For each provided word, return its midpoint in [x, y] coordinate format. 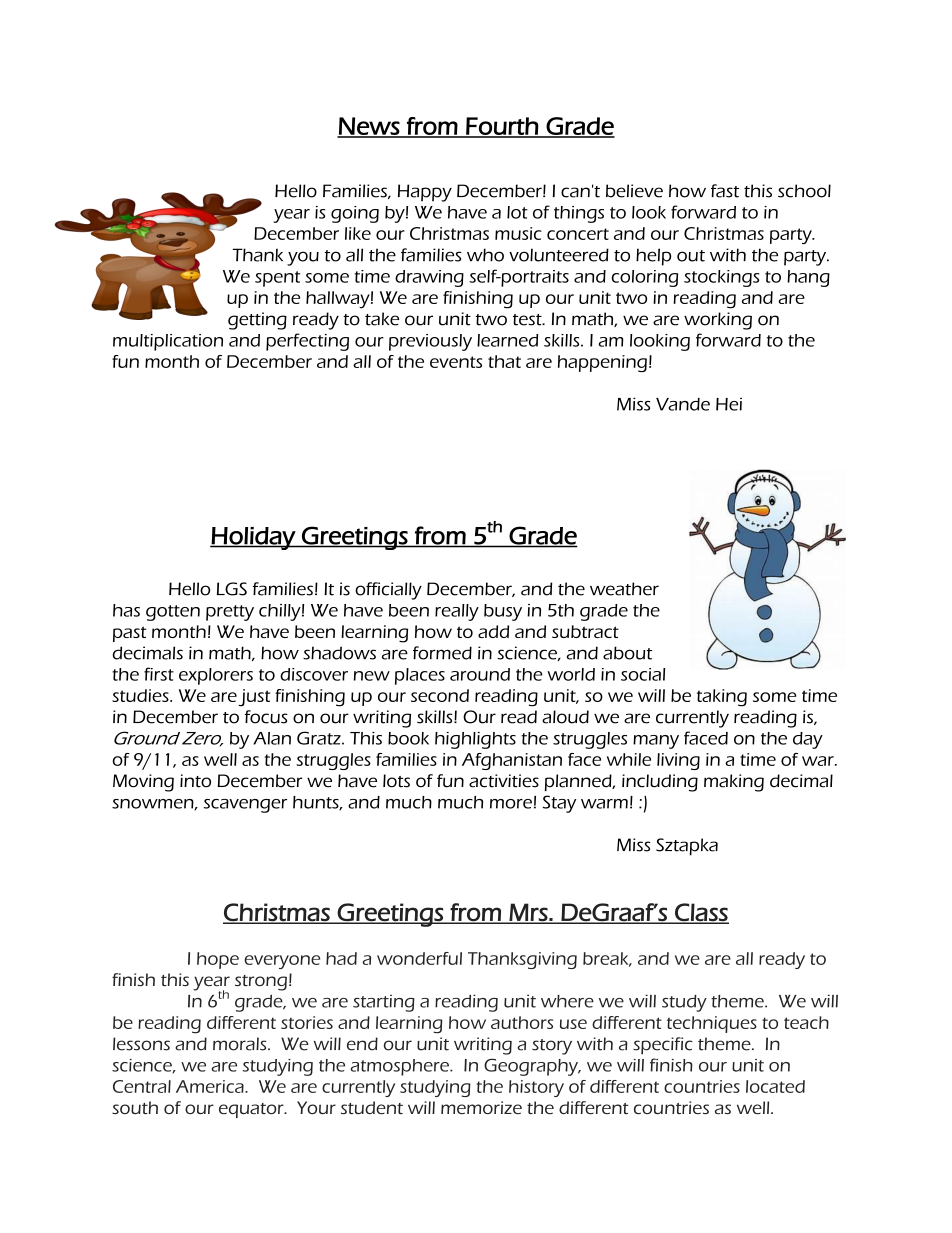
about [627, 653]
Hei [729, 404]
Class [701, 913]
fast [725, 191]
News [369, 127]
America [211, 1086]
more [511, 804]
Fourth [502, 127]
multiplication [168, 342]
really [457, 612]
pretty [230, 613]
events [456, 362]
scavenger [245, 806]
